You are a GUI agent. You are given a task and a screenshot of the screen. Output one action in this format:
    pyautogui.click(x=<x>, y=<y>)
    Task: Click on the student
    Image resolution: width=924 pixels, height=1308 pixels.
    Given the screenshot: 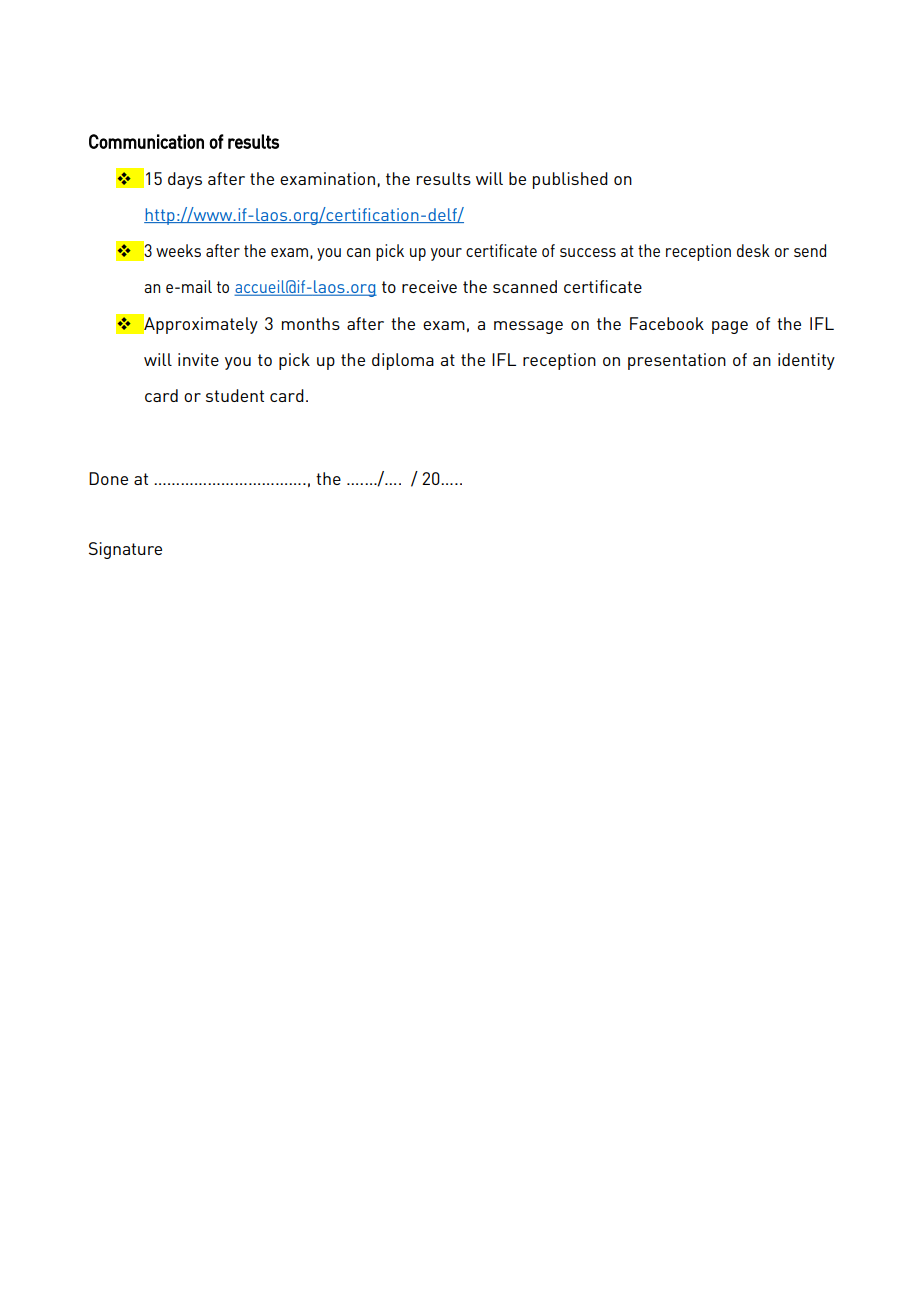 What is the action you would take?
    pyautogui.click(x=235, y=395)
